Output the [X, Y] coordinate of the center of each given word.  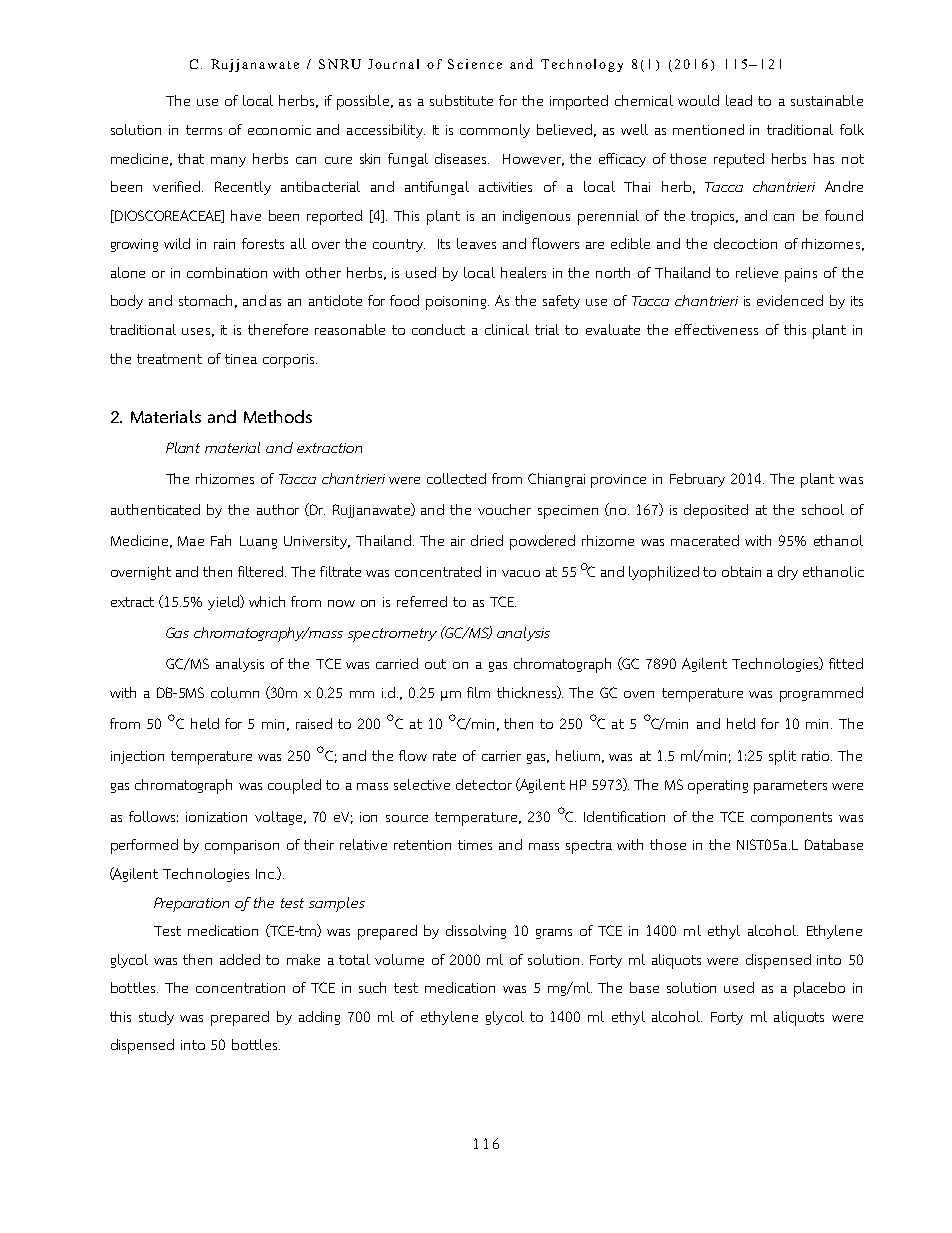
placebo [819, 989]
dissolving [476, 932]
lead [739, 100]
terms [204, 130]
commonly [495, 131]
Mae [191, 541]
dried [487, 540]
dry [788, 573]
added [240, 959]
